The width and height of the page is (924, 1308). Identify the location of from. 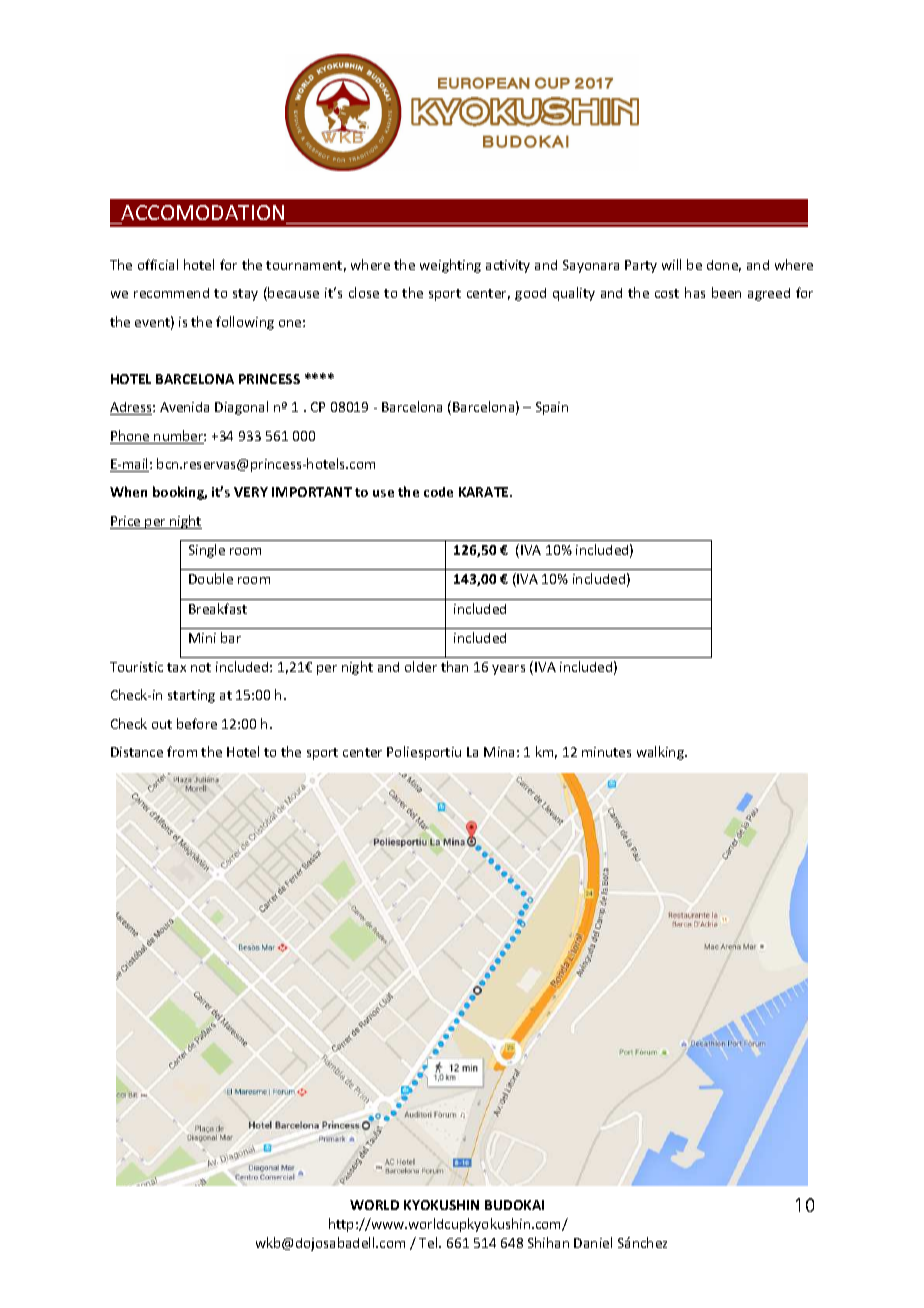
(182, 751).
